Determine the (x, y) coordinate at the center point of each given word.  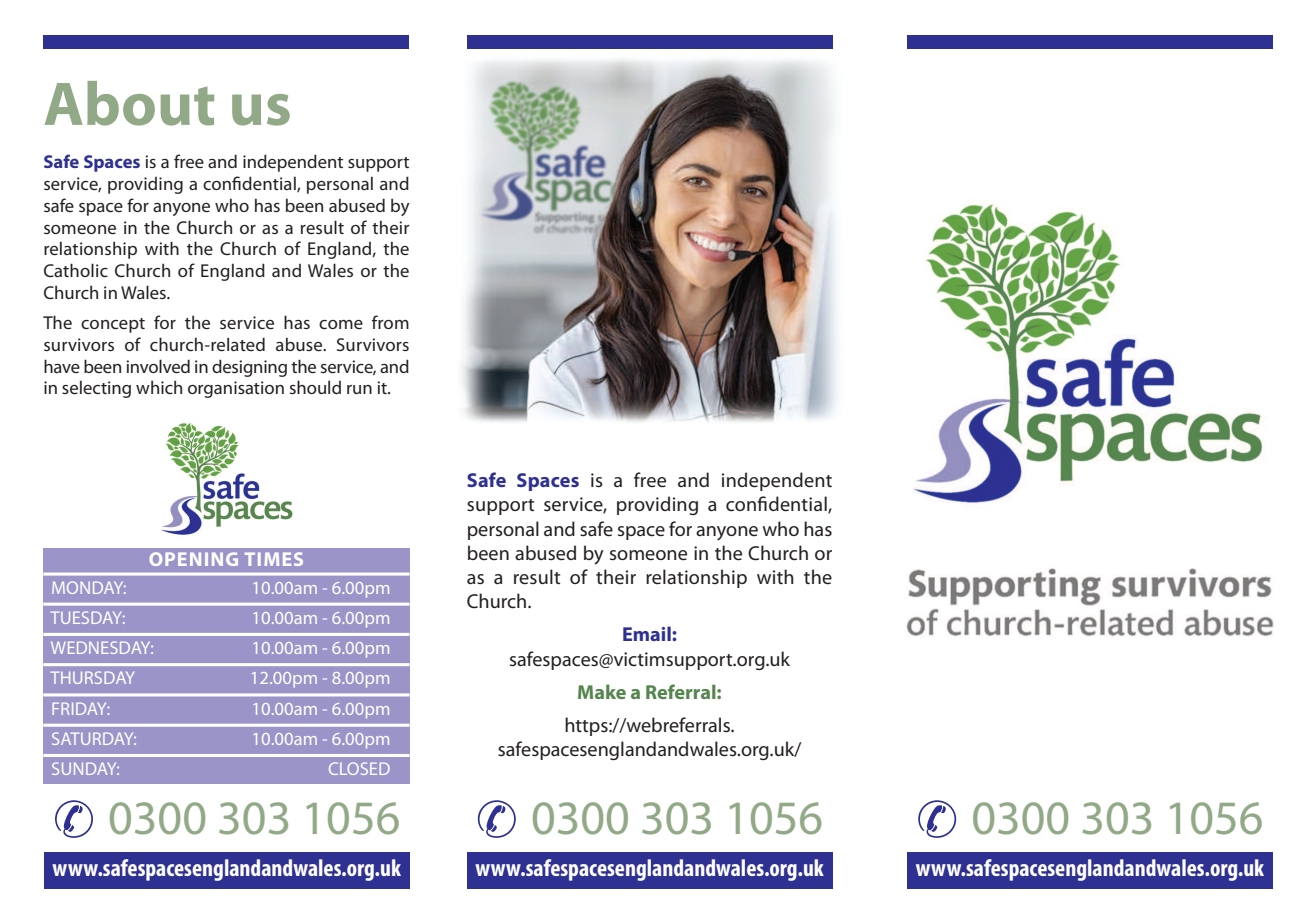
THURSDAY (92, 677)
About (129, 103)
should (315, 387)
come (341, 324)
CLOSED (359, 768)
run (359, 389)
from (390, 322)
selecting (96, 389)
